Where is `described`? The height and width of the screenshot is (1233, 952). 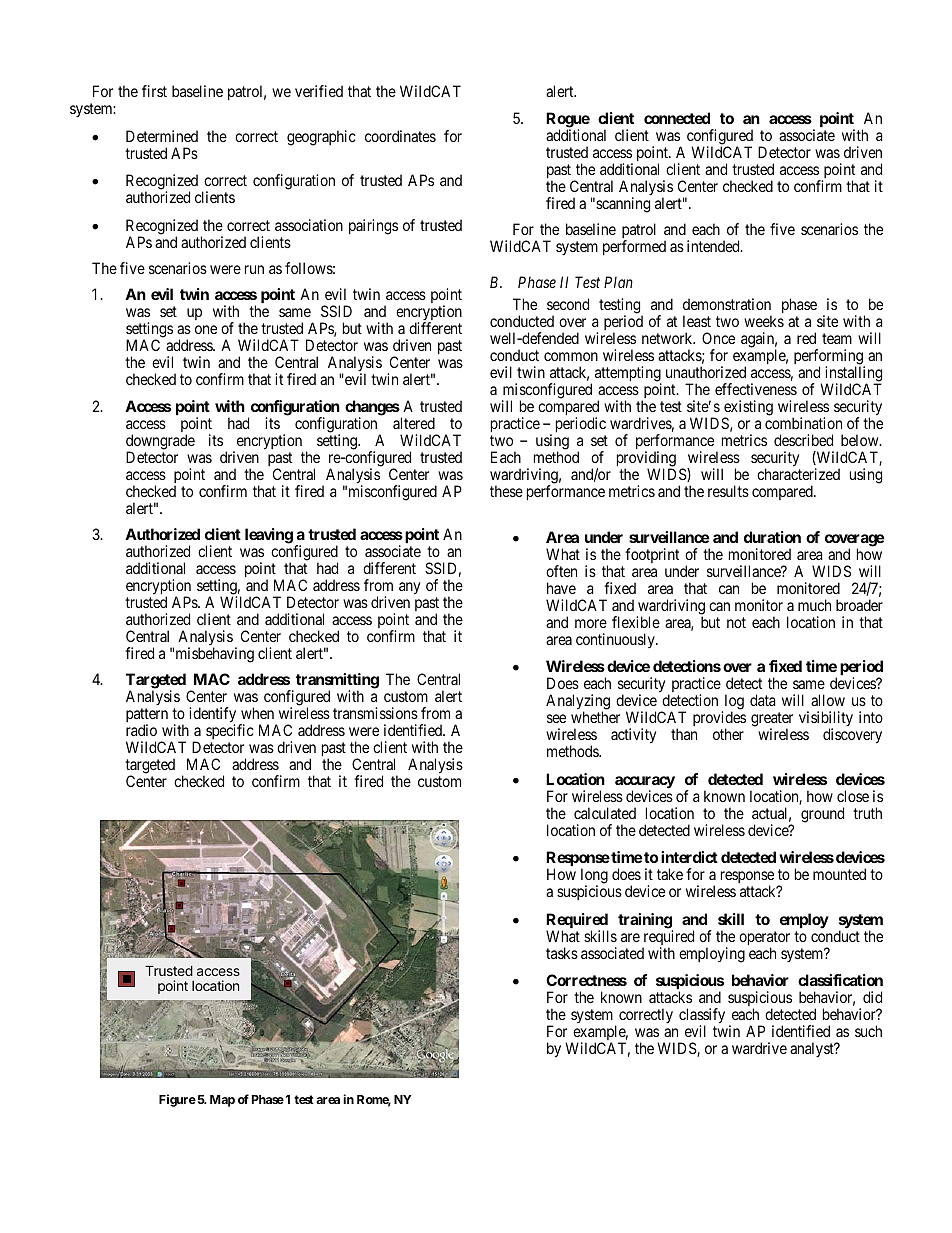
described is located at coordinates (803, 440).
